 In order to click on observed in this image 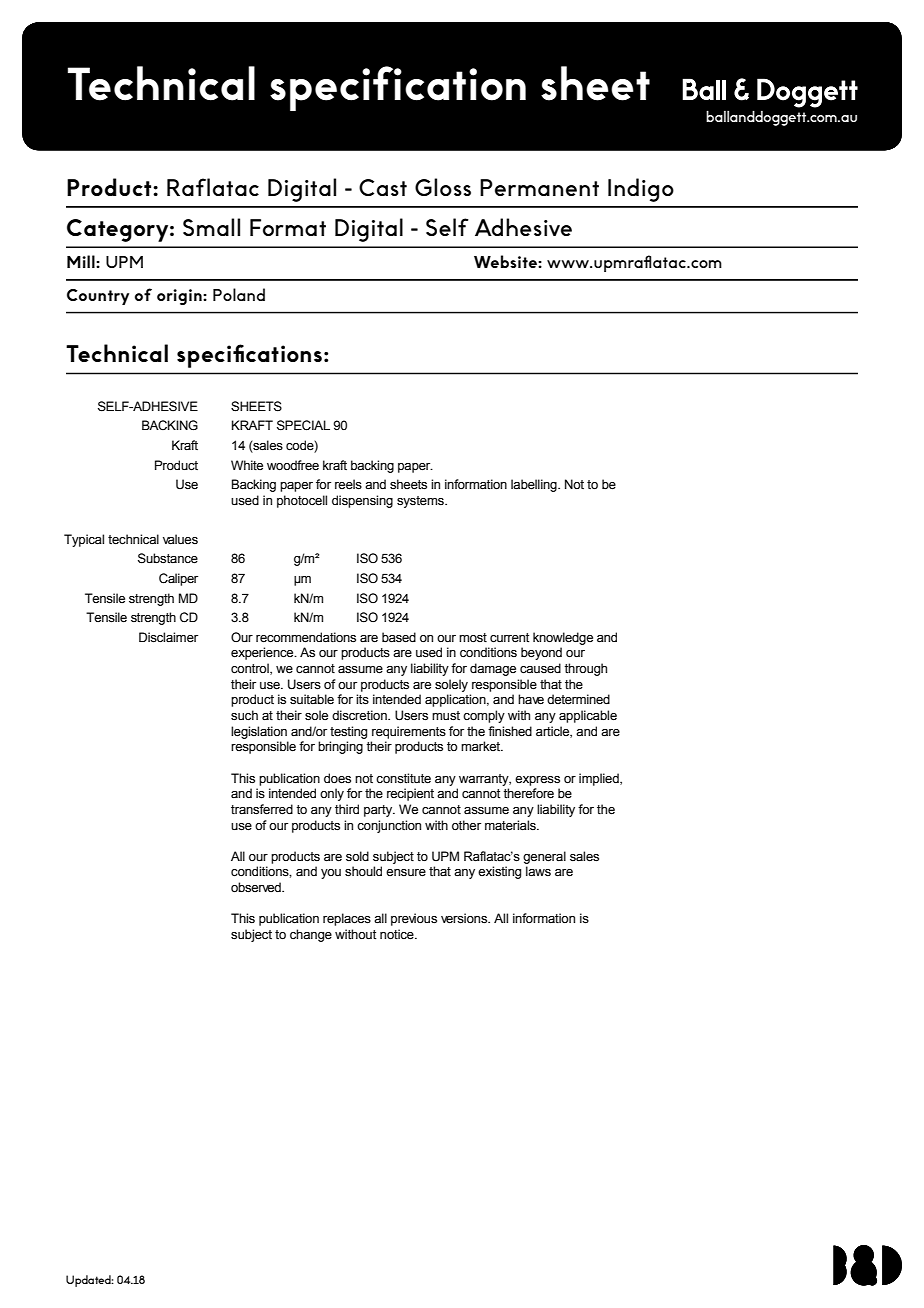, I will do `click(257, 887)`.
